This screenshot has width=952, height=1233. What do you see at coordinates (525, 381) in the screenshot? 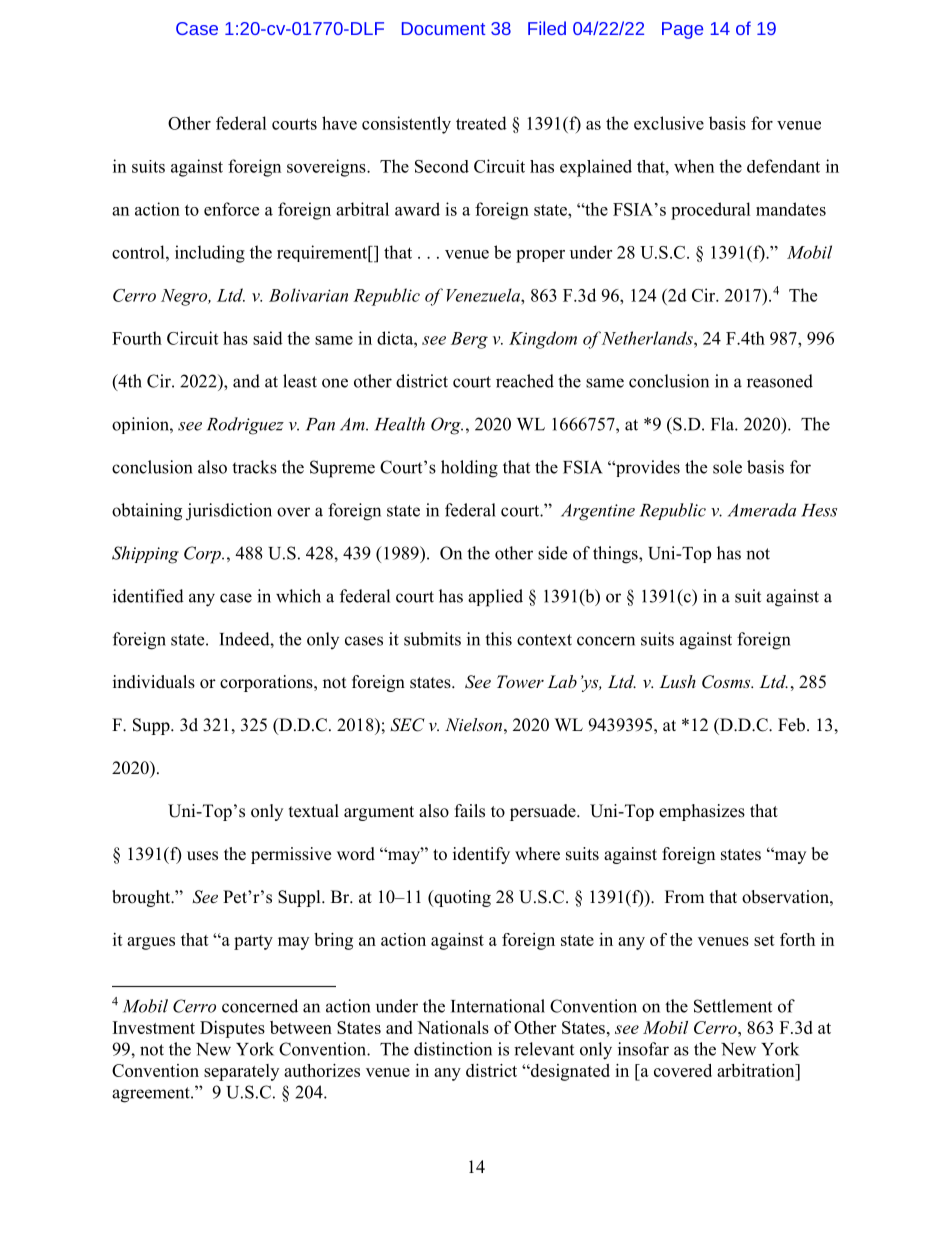
I see `reached` at bounding box center [525, 381].
